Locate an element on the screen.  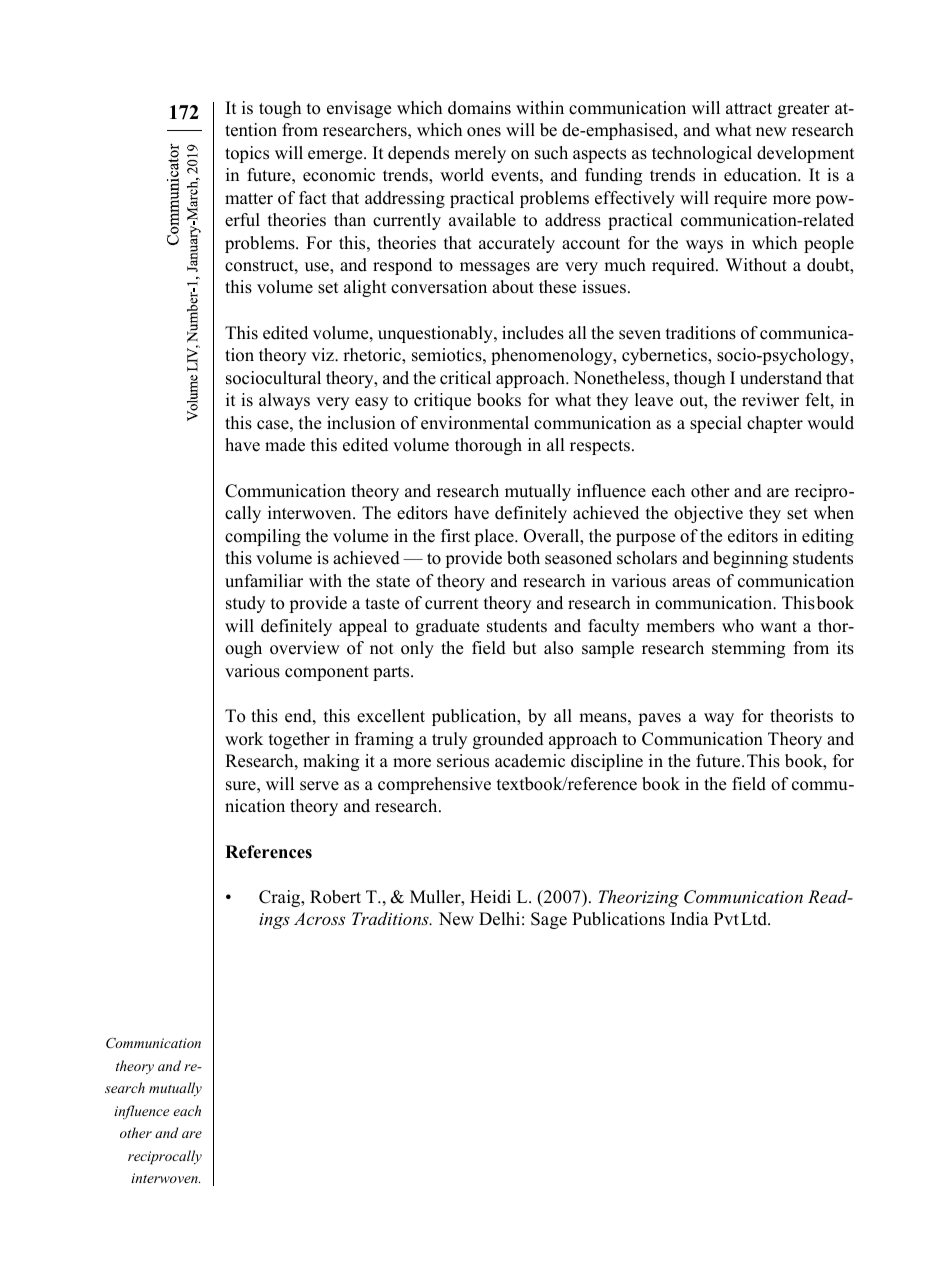
attract is located at coordinates (749, 109).
